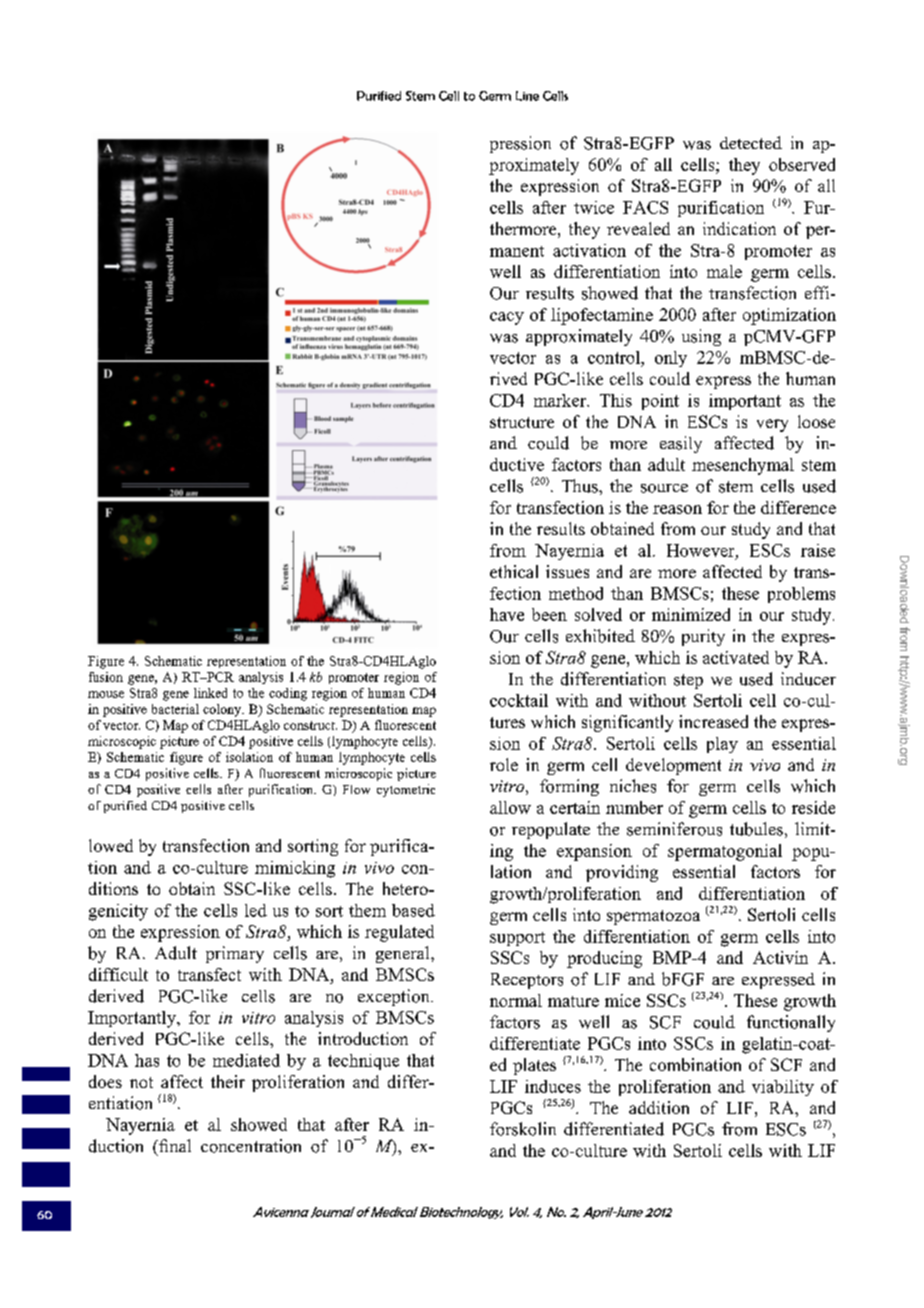 Image resolution: width=924 pixels, height=1308 pixels. Describe the element at coordinates (228, 1081) in the page. I see `their` at that location.
